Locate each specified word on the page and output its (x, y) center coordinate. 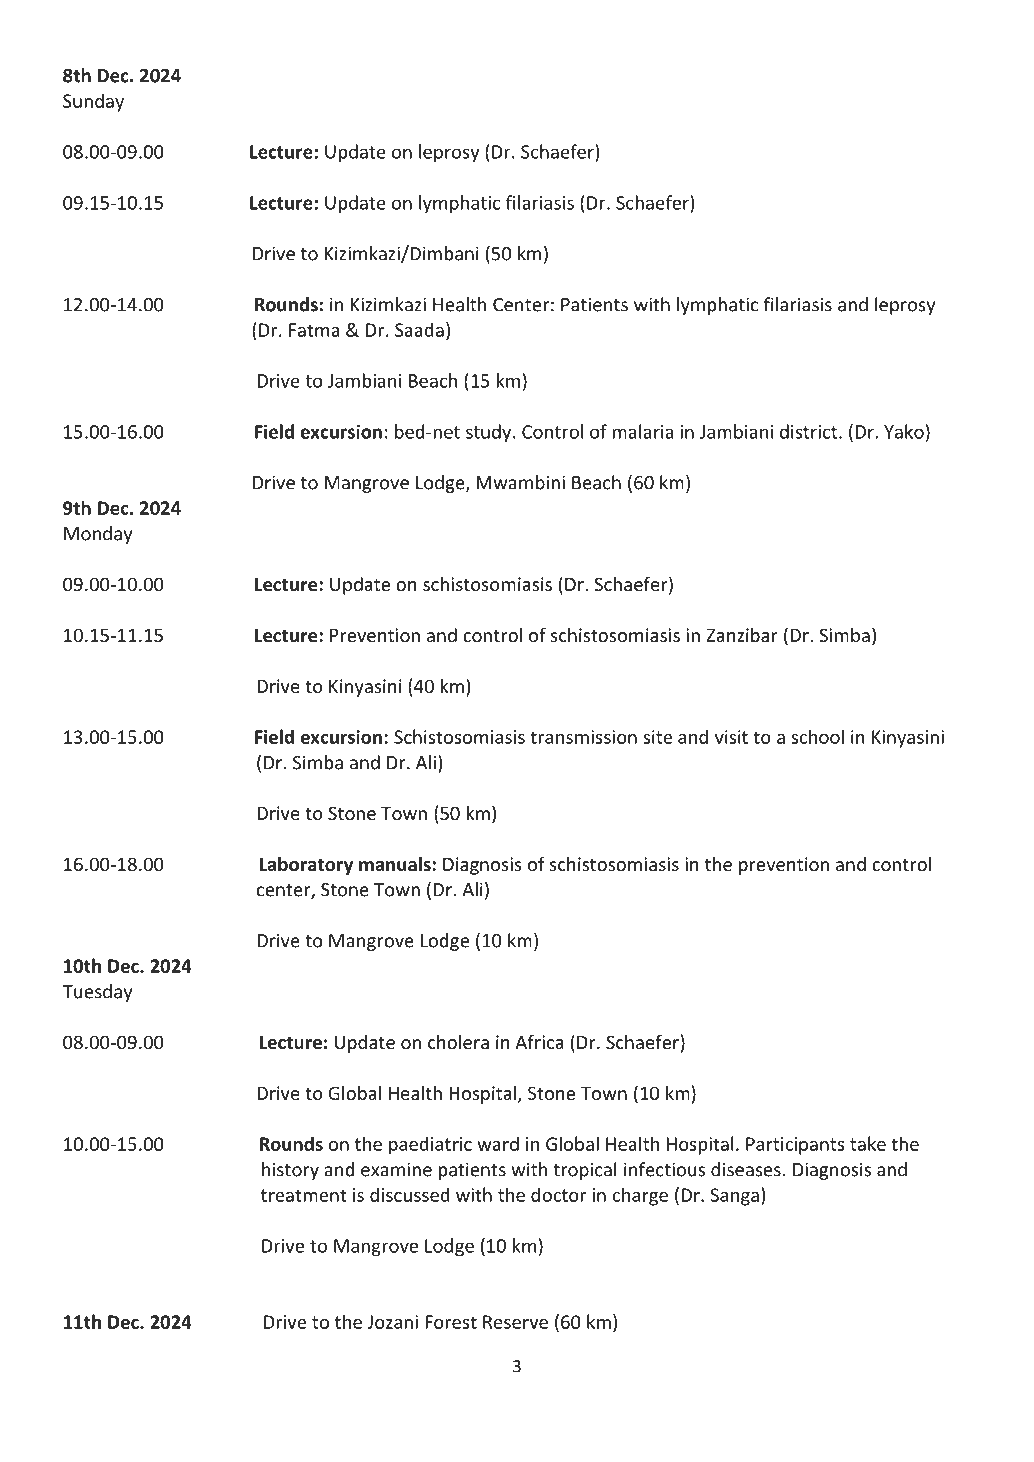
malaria (643, 431)
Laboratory (306, 866)
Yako (904, 431)
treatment (304, 1195)
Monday (98, 535)
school (817, 736)
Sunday (93, 102)
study (490, 433)
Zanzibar (742, 635)
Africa (539, 1041)
